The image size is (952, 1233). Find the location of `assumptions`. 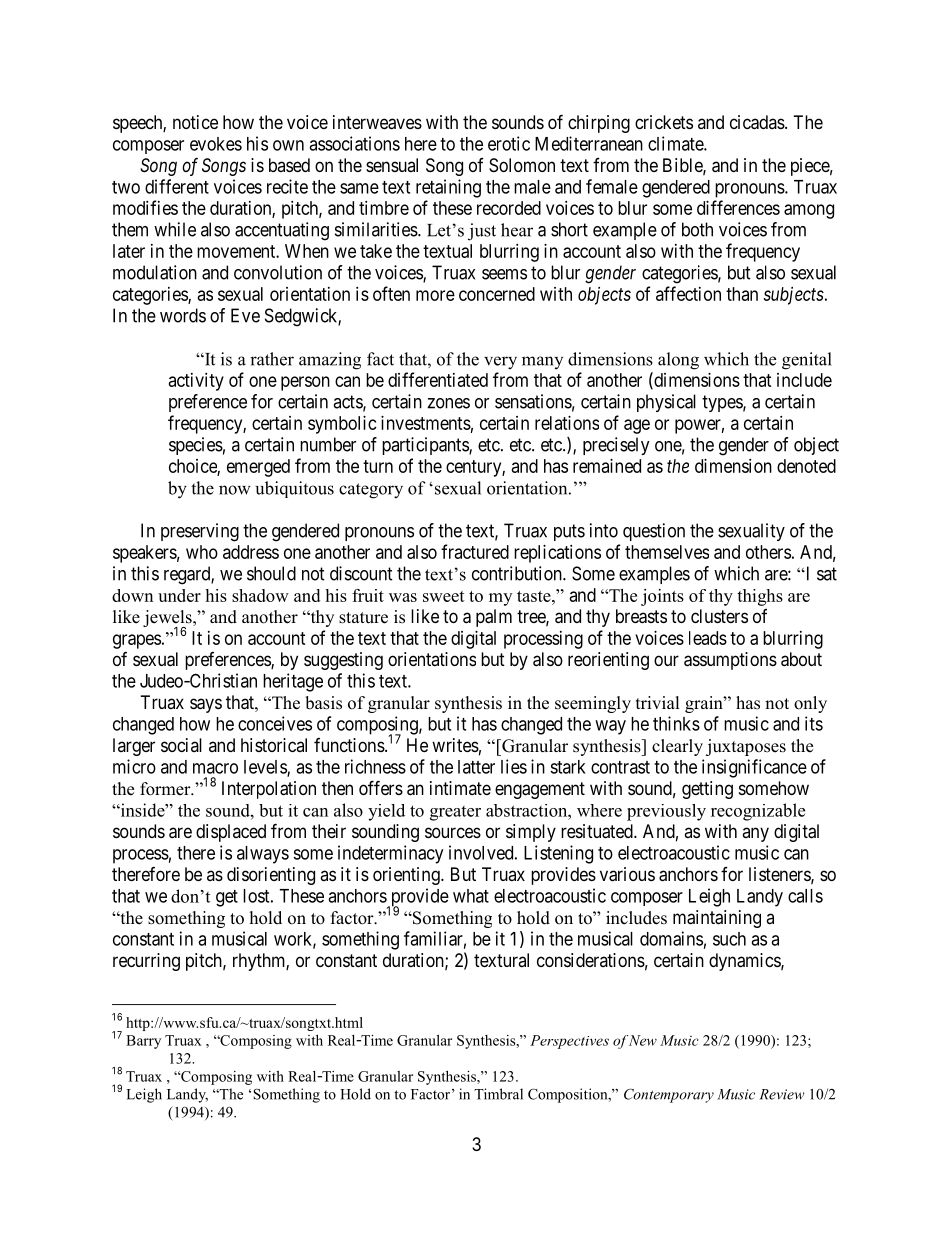

assumptions is located at coordinates (730, 661).
